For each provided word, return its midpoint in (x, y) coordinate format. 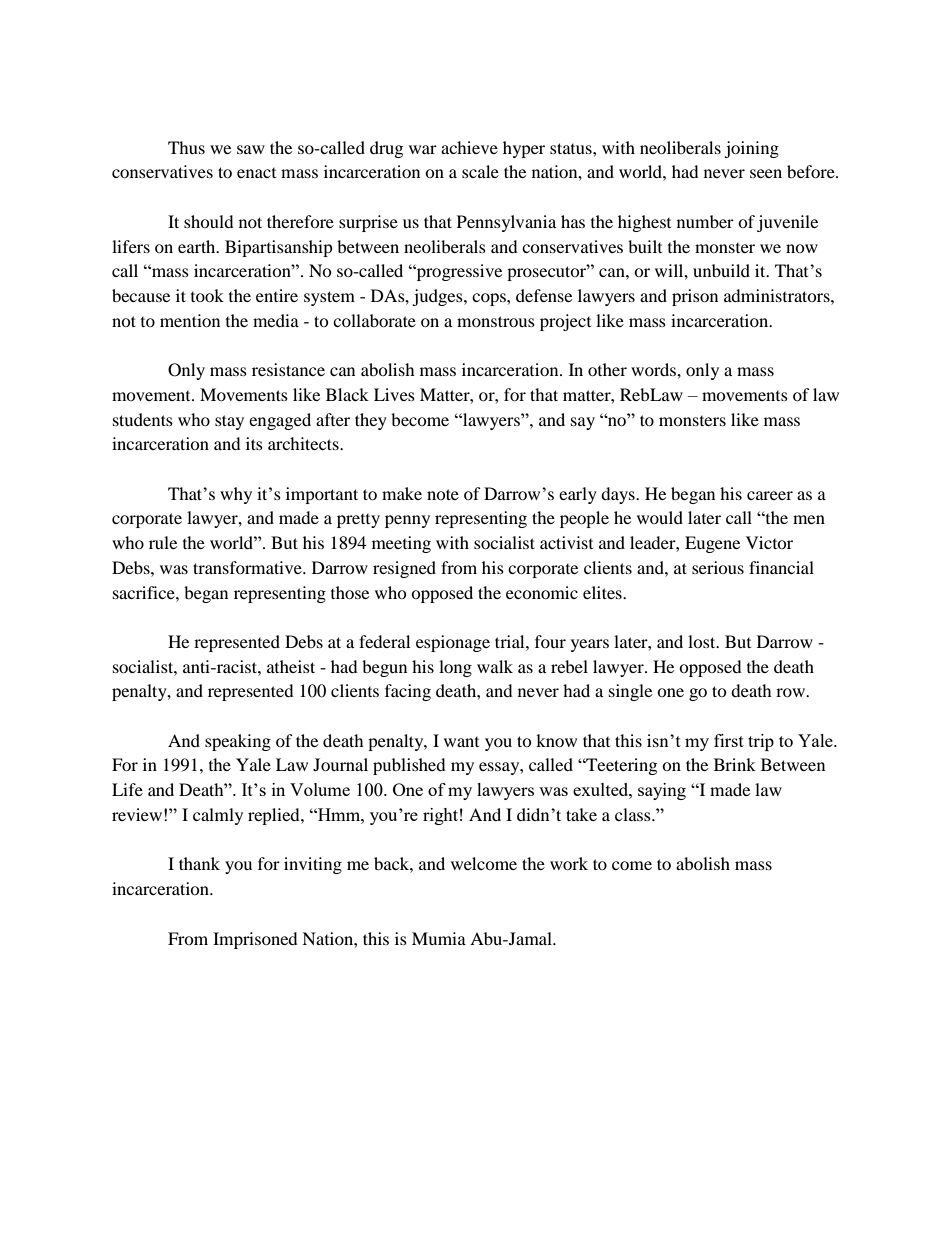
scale (480, 171)
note (443, 494)
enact (256, 173)
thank (199, 863)
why (236, 495)
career (770, 495)
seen (766, 173)
